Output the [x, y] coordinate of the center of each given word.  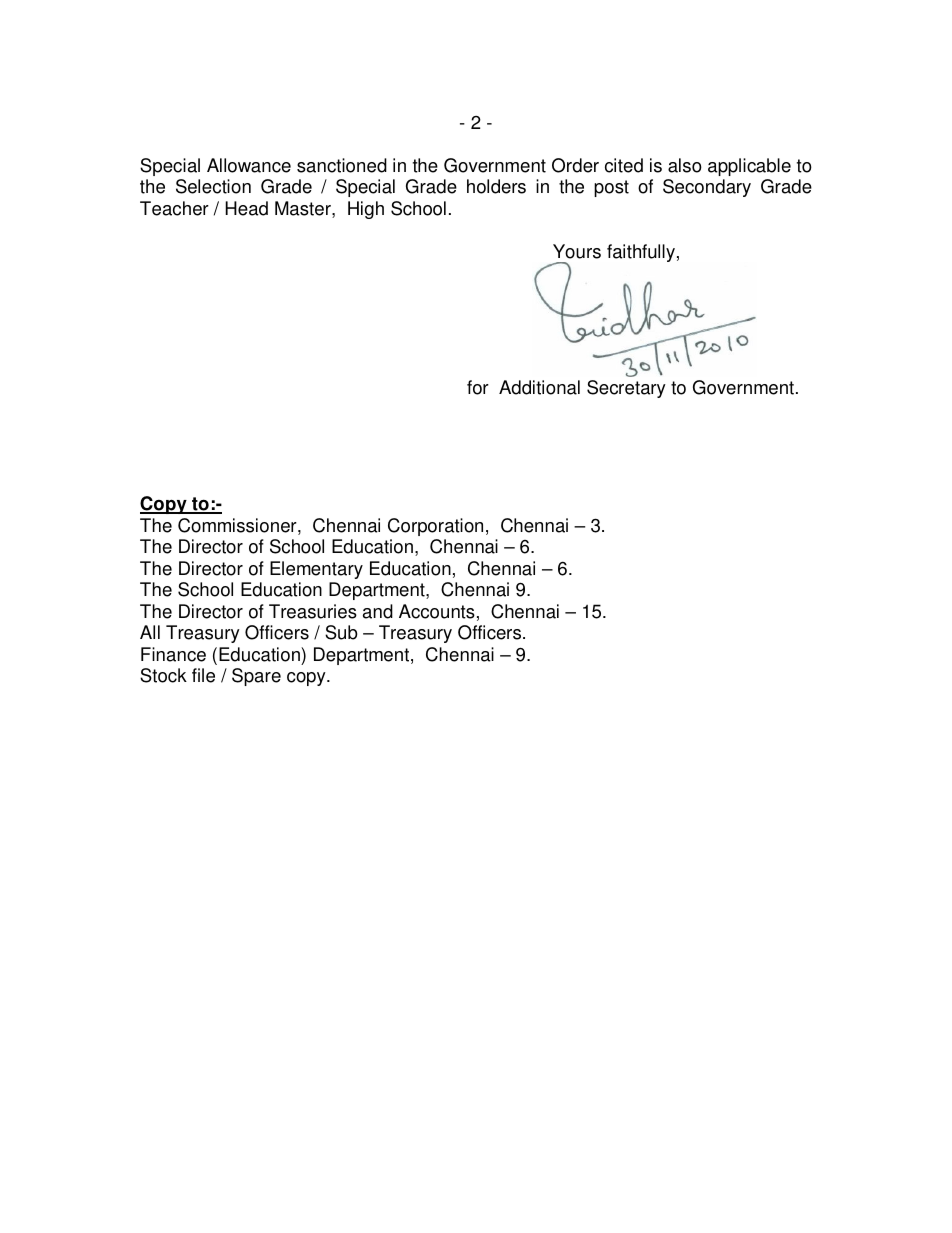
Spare [256, 677]
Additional [539, 387]
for [478, 387]
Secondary [707, 188]
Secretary [626, 389]
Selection [213, 186]
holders [496, 186]
